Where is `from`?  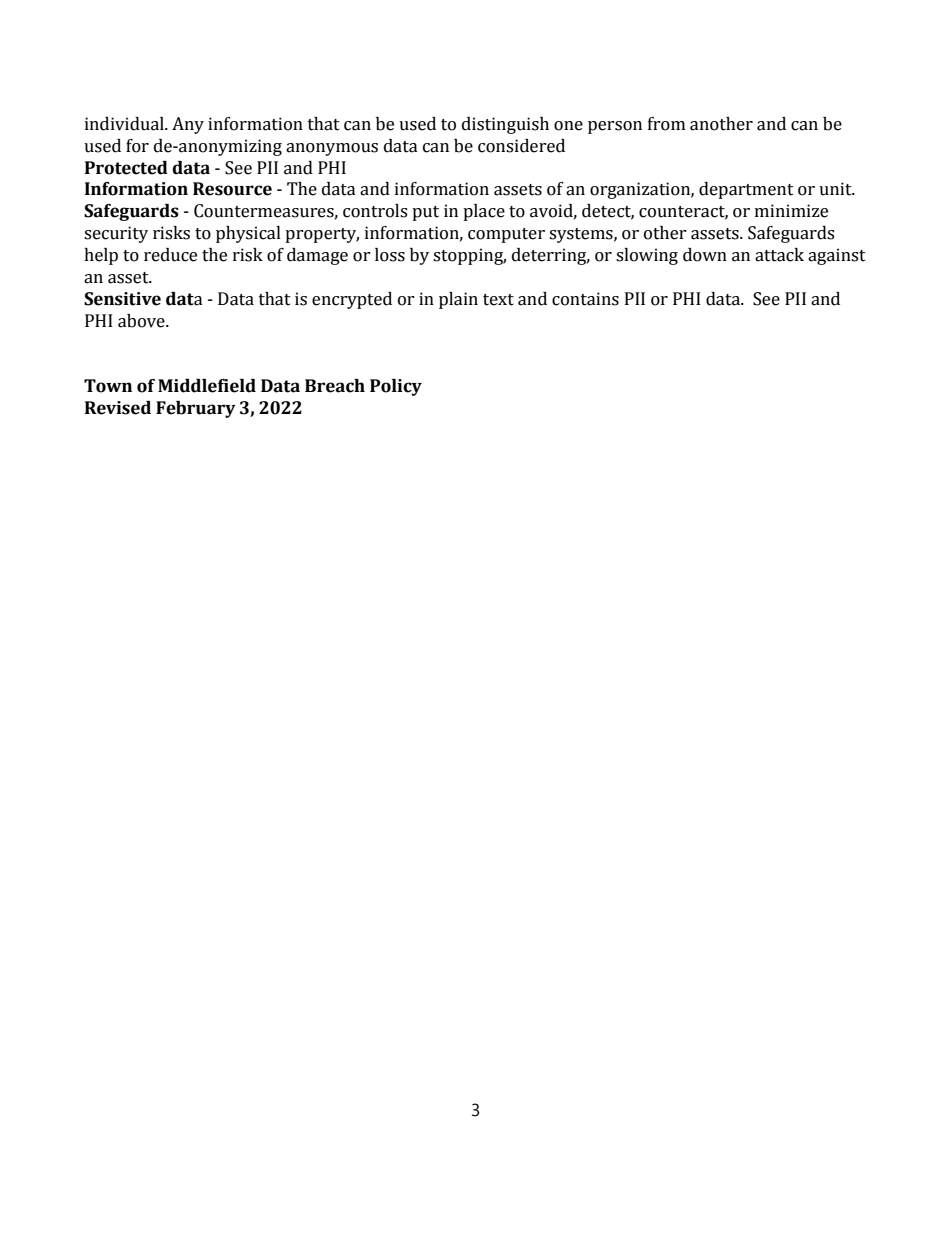 from is located at coordinates (666, 124).
